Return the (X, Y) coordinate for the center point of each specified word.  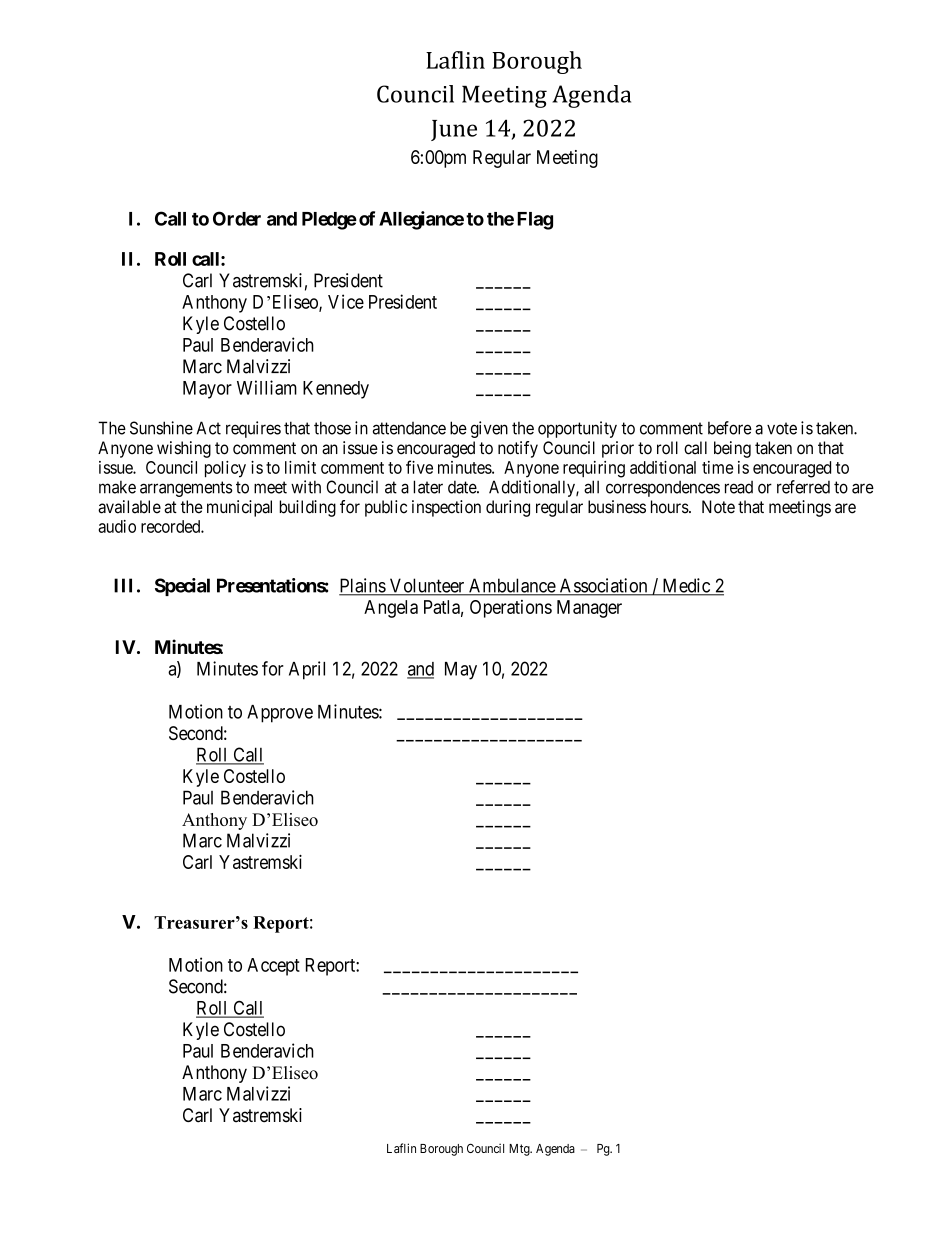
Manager (589, 609)
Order (237, 218)
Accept (273, 967)
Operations (511, 609)
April (307, 670)
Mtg (520, 1150)
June (454, 130)
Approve (280, 714)
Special (182, 587)
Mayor (207, 390)
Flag (535, 221)
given (489, 429)
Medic (686, 586)
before (730, 428)
